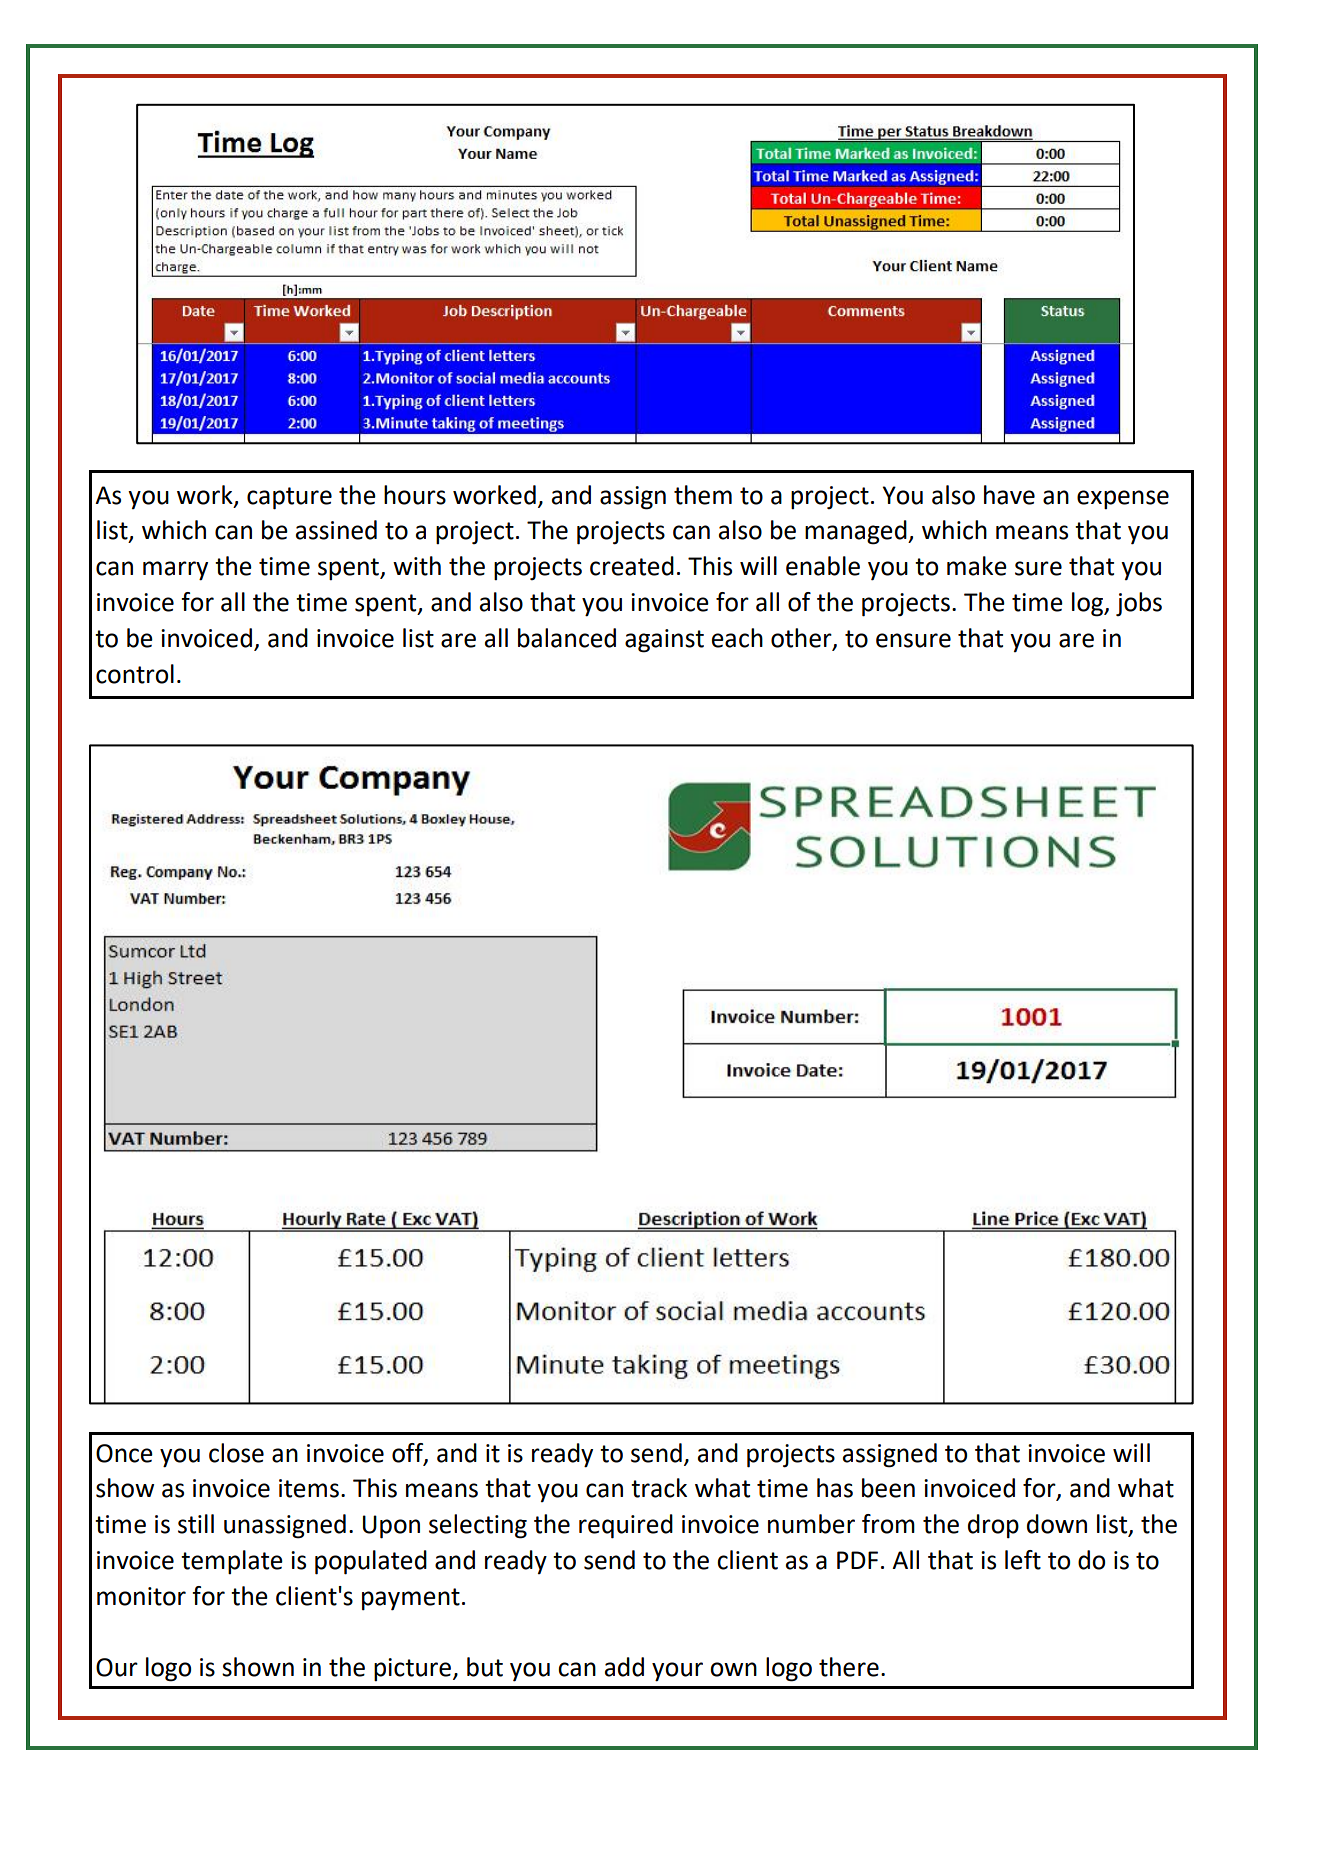 Image resolution: width=1323 pixels, height=1871 pixels. Describe the element at coordinates (236, 1453) in the page. I see `close` at that location.
